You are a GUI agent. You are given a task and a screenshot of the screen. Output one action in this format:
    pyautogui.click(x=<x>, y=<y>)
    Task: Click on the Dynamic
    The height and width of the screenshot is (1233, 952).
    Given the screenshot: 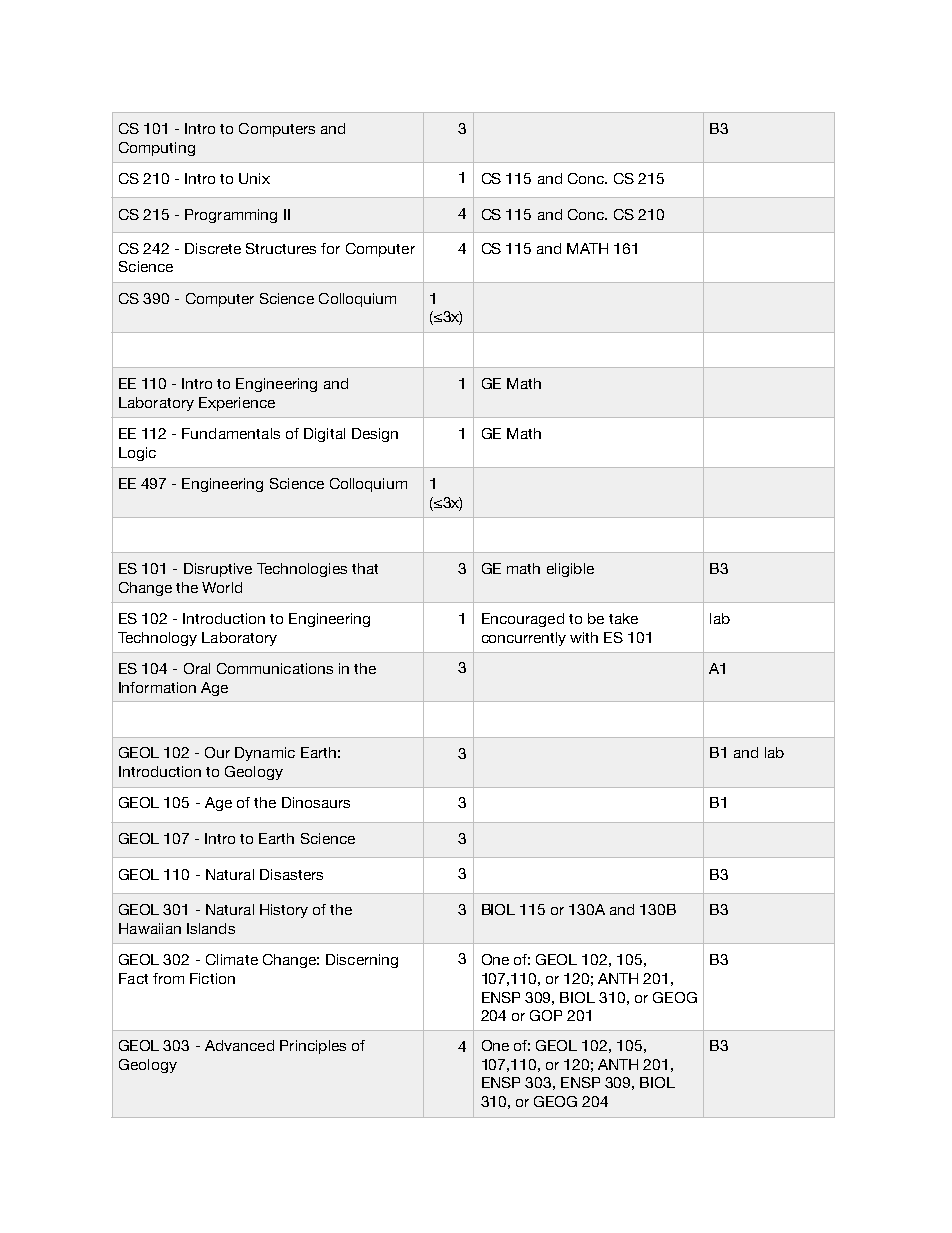 What is the action you would take?
    pyautogui.click(x=265, y=754)
